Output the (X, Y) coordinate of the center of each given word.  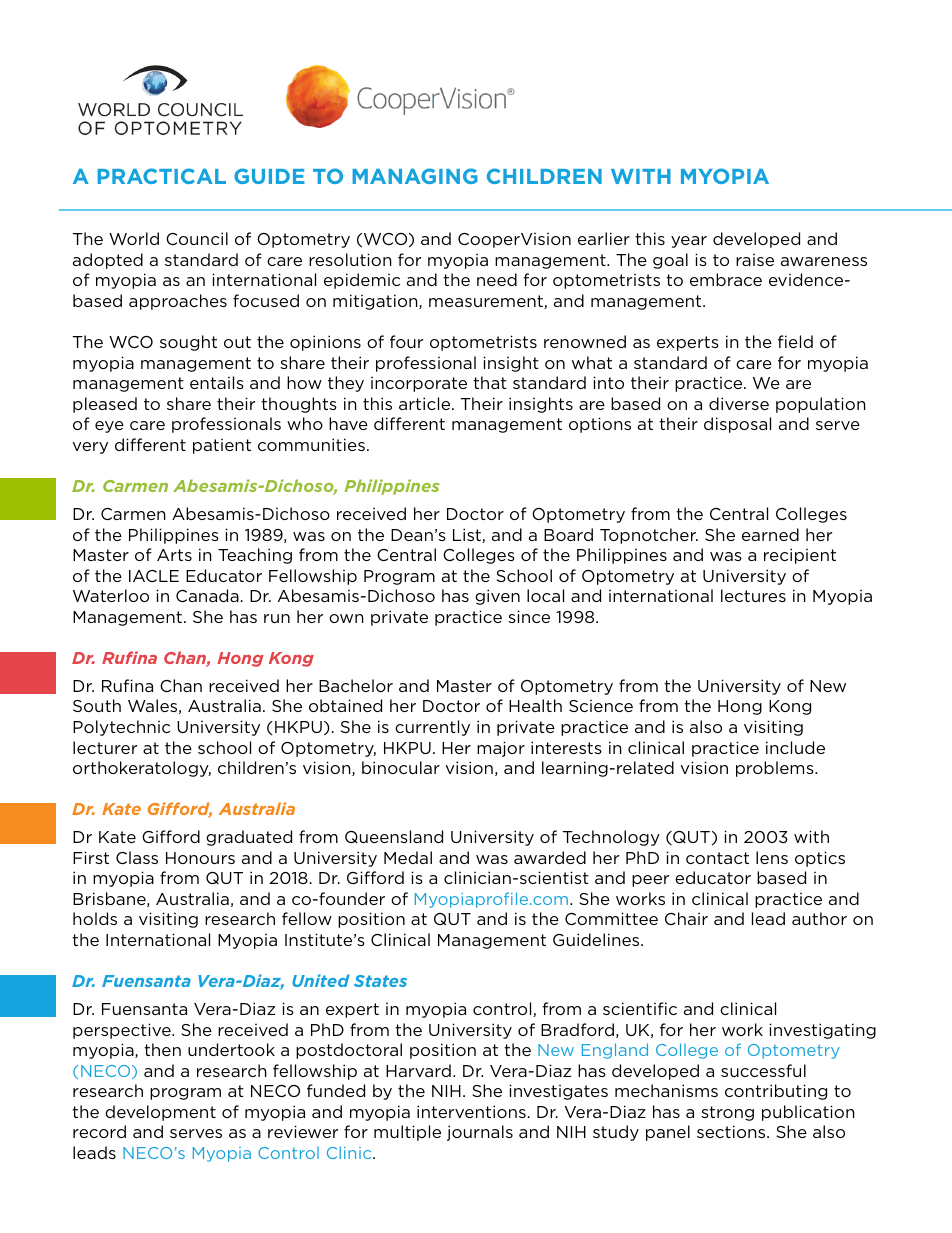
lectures (753, 595)
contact (717, 858)
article (426, 403)
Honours (200, 858)
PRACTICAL (161, 176)
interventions (471, 1111)
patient (222, 446)
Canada (207, 595)
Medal (408, 857)
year (689, 242)
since (529, 616)
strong (727, 1113)
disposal (737, 425)
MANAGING (415, 176)
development (160, 1113)
